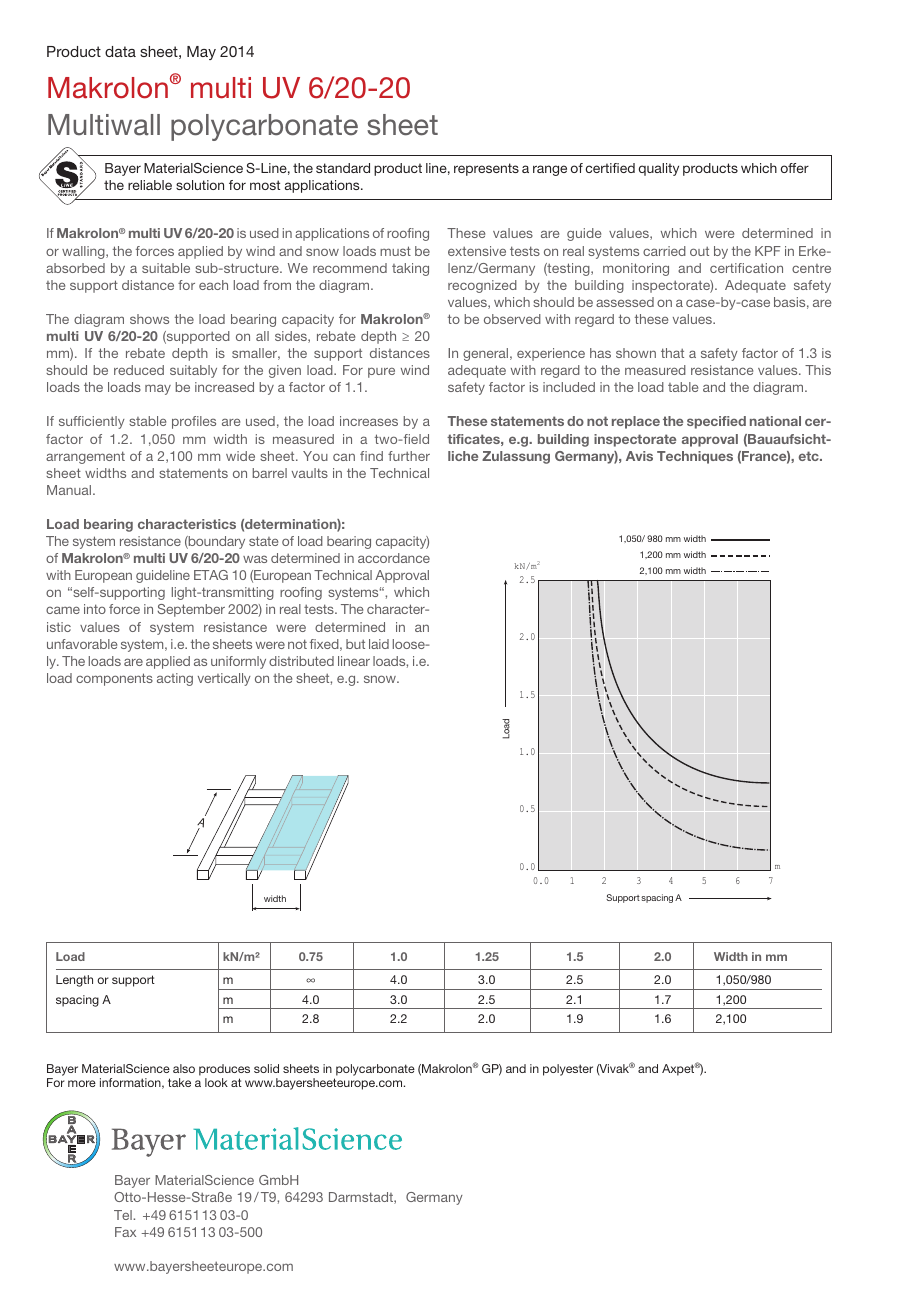  What do you see at coordinates (695, 457) in the screenshot?
I see `Techniques` at bounding box center [695, 457].
